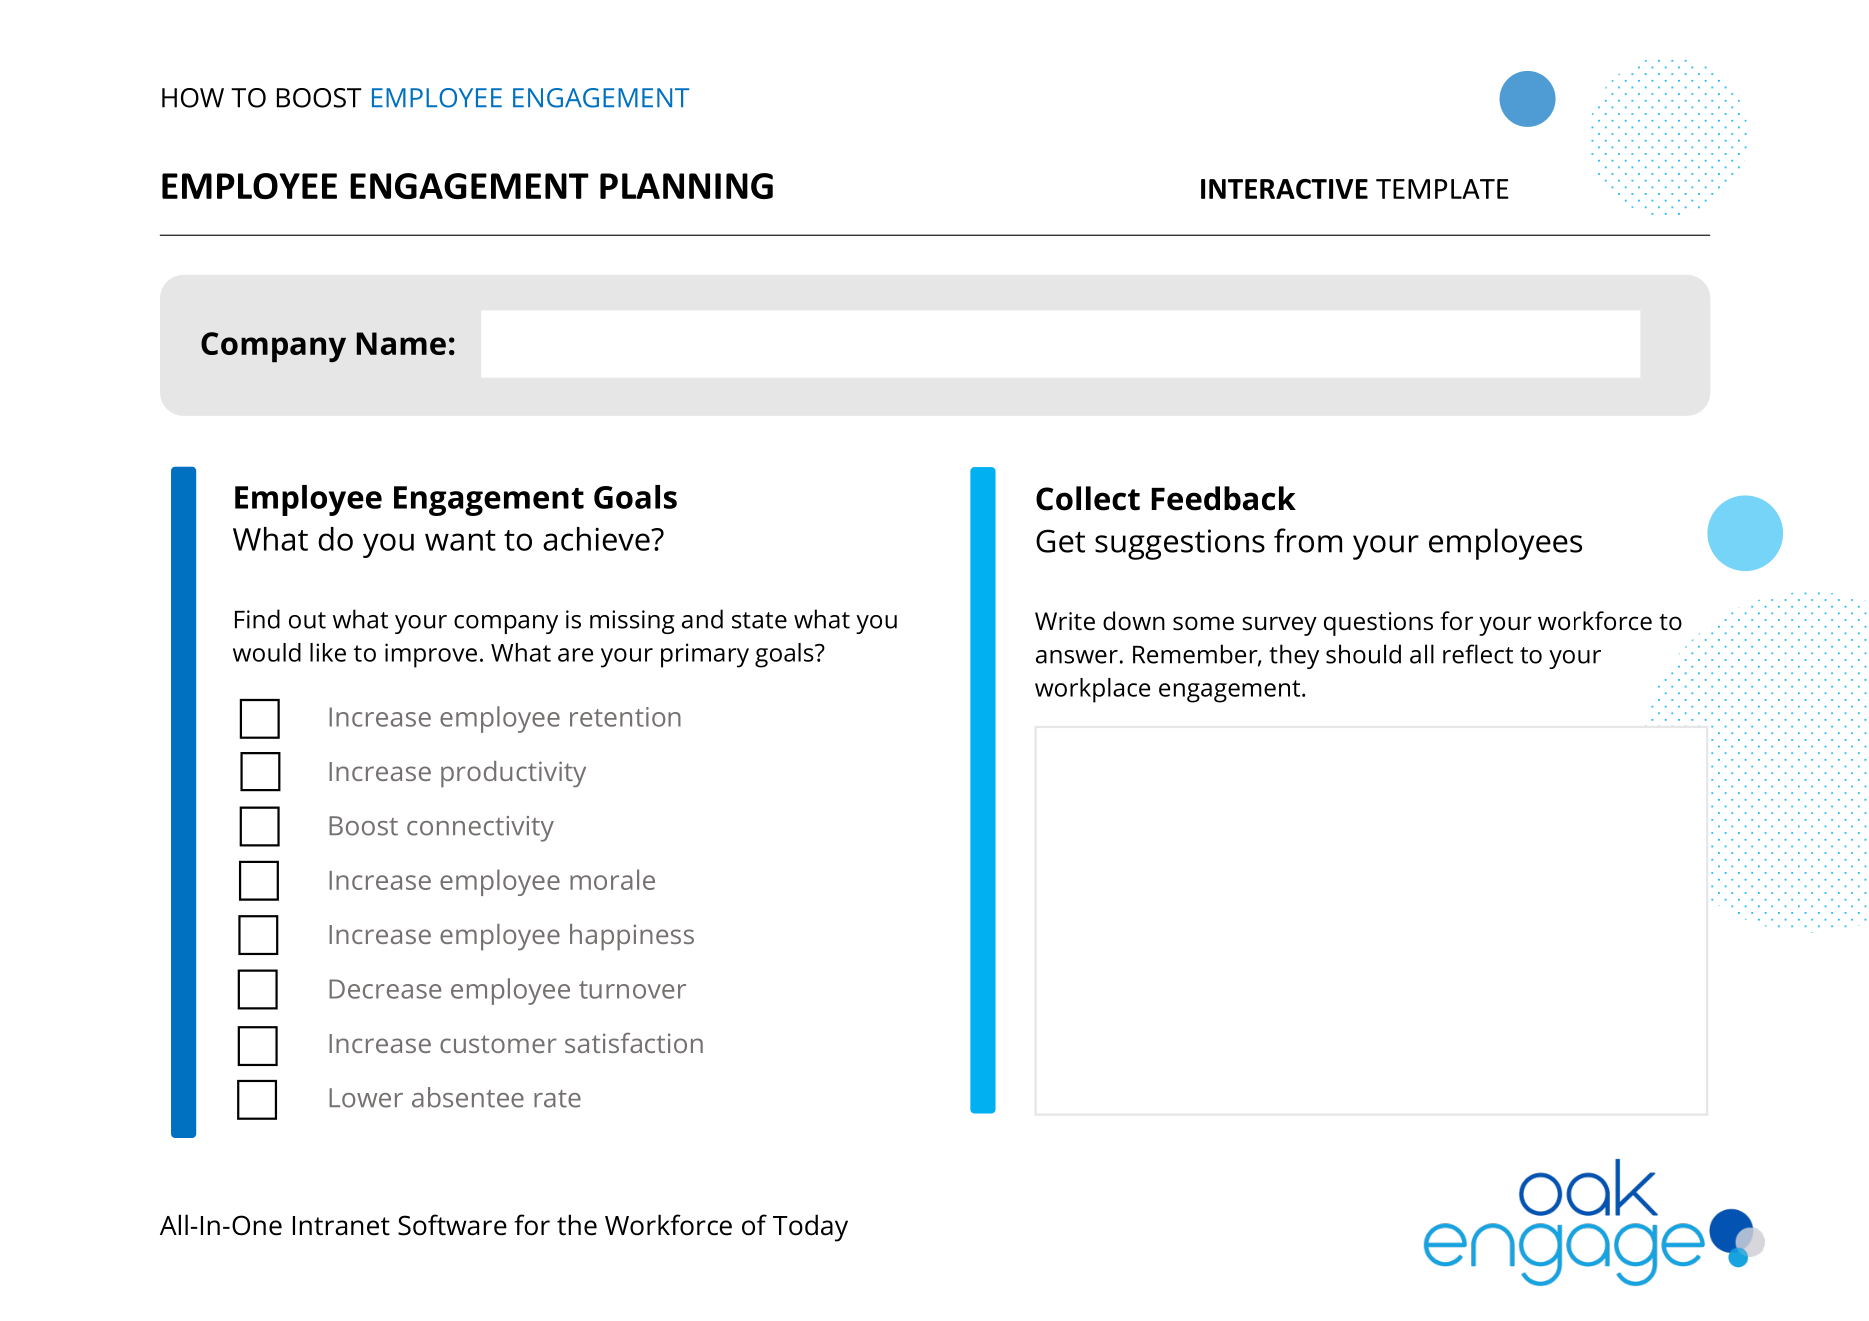 Image resolution: width=1869 pixels, height=1321 pixels. Describe the element at coordinates (341, 1226) in the image. I see `Intranet` at that location.
